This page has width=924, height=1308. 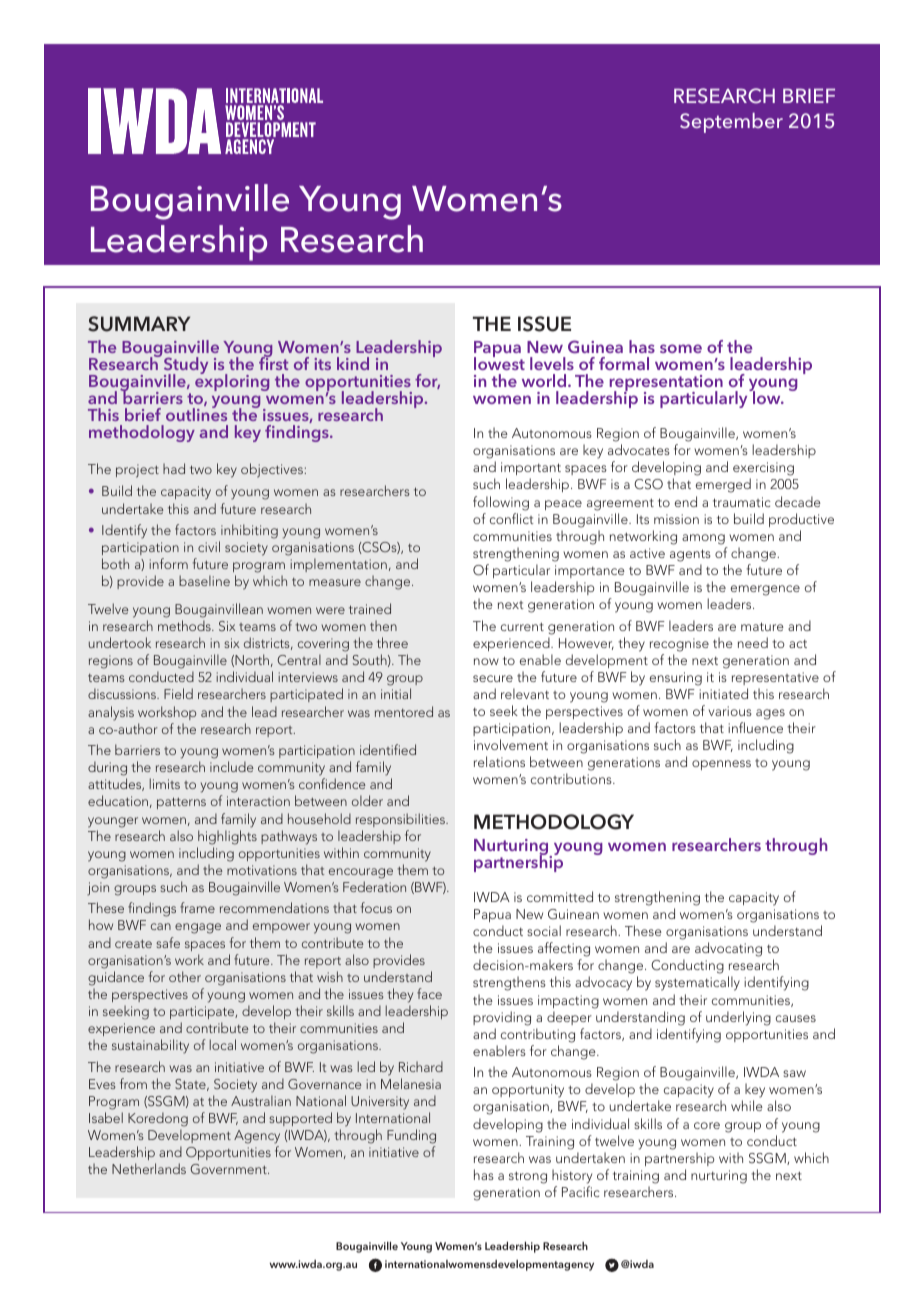 What do you see at coordinates (411, 1136) in the page?
I see `Funding` at bounding box center [411, 1136].
